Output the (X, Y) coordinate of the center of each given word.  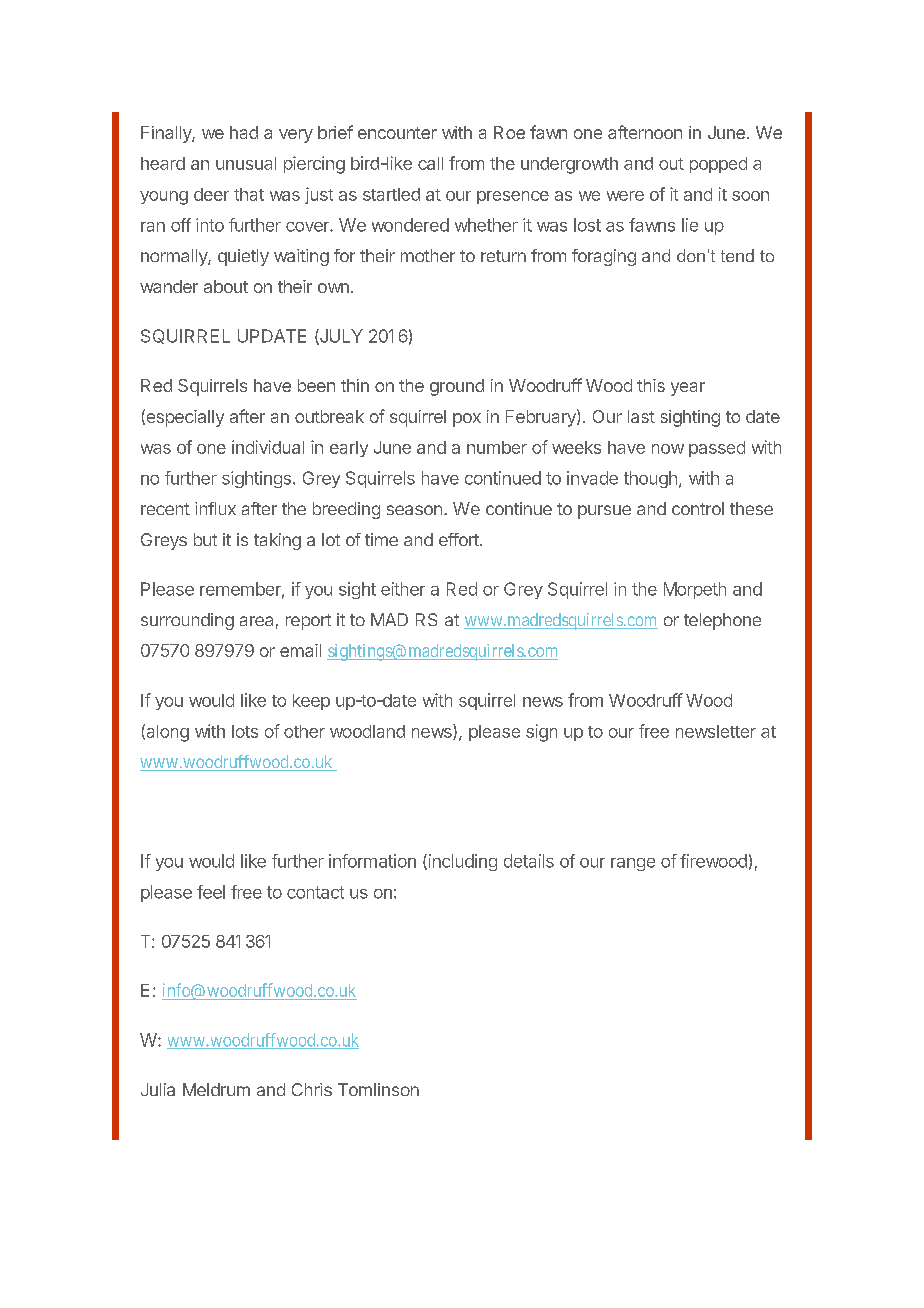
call (430, 163)
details (529, 861)
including (461, 862)
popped (718, 165)
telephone (722, 621)
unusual (246, 163)
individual (268, 447)
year (688, 389)
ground (457, 387)
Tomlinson (378, 1089)
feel (211, 892)
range (633, 864)
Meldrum (216, 1089)
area (256, 621)
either (403, 589)
